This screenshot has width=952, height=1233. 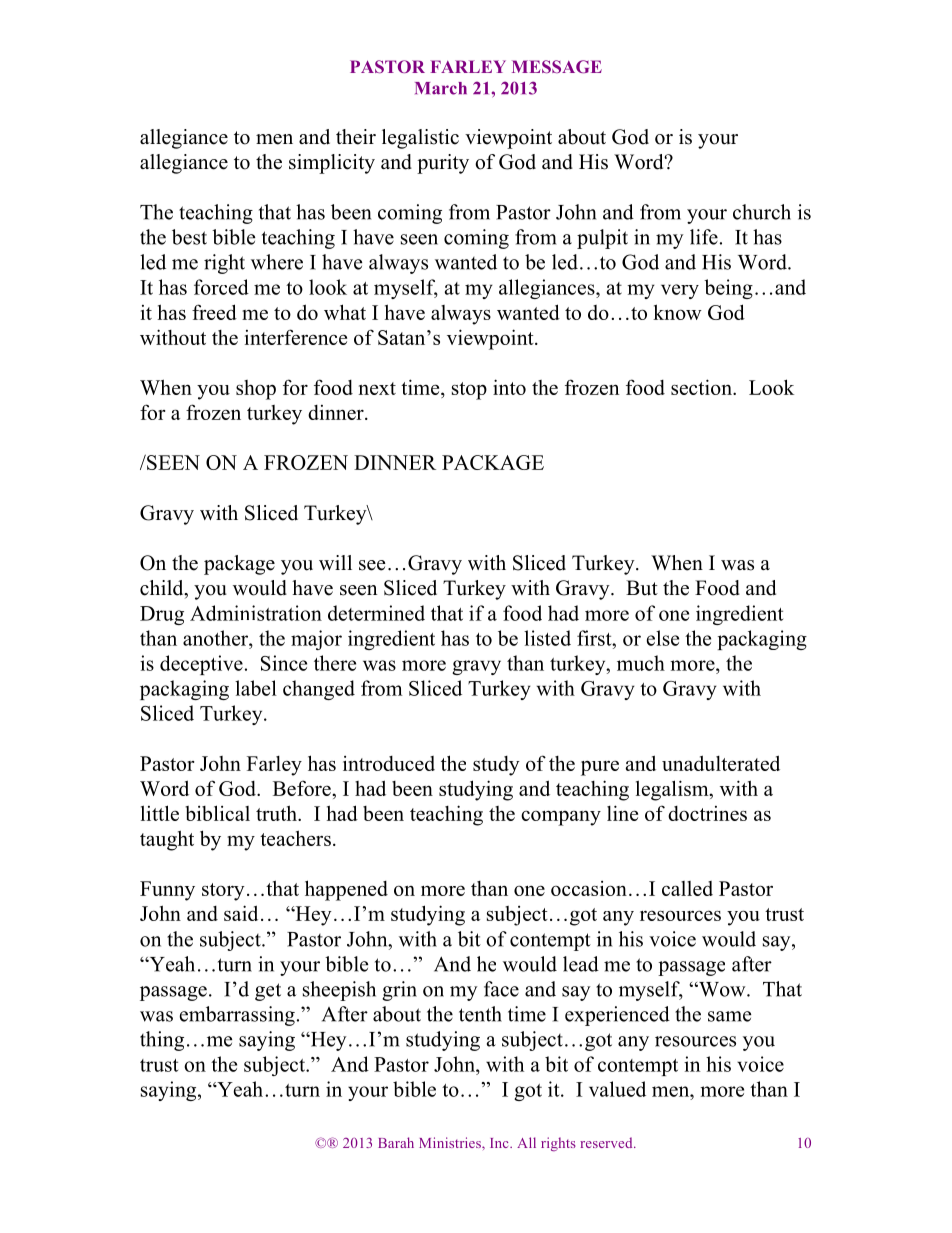 What do you see at coordinates (663, 638) in the screenshot?
I see `else` at bounding box center [663, 638].
